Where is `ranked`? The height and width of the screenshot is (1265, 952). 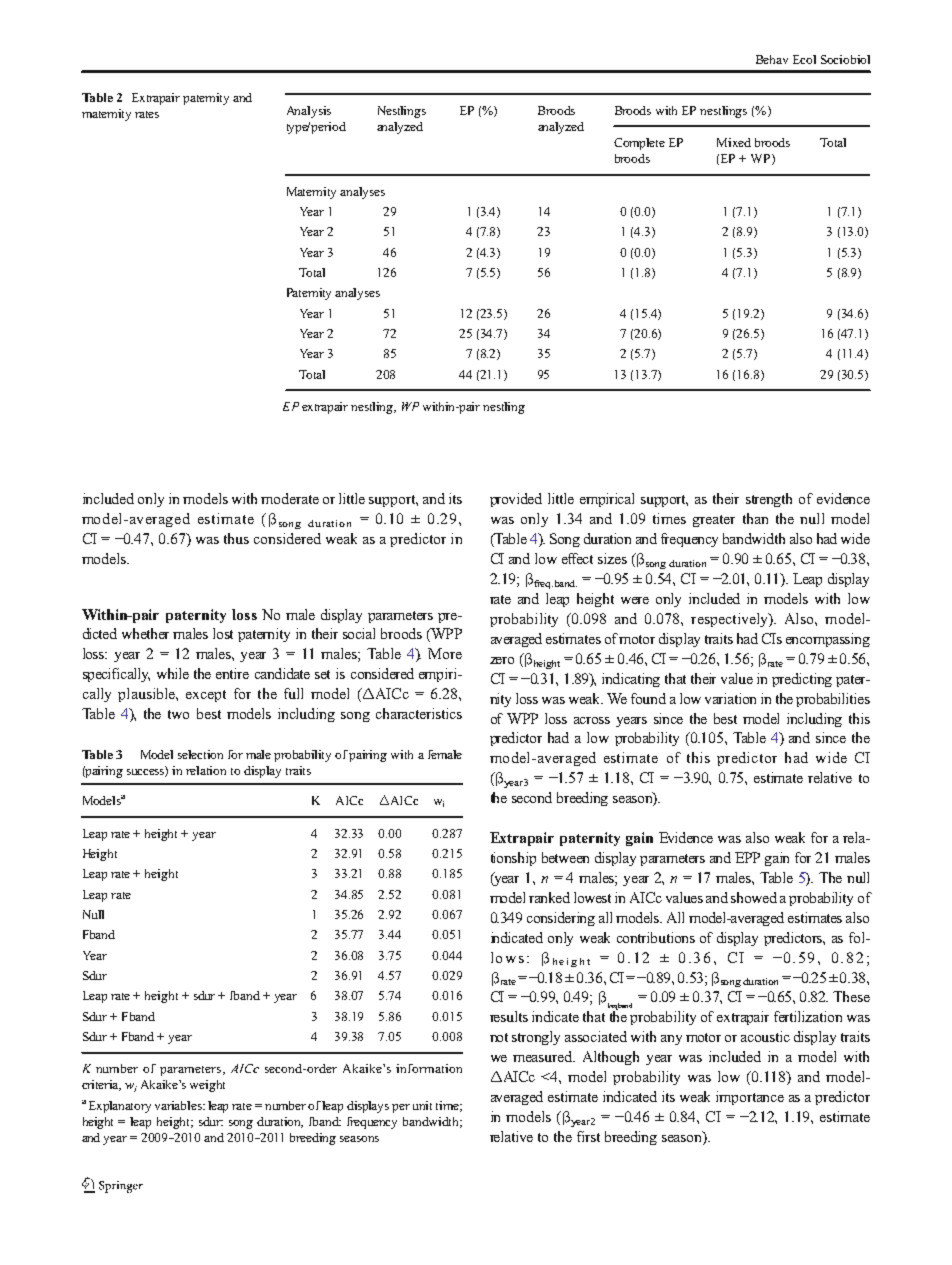
ranked is located at coordinates (549, 897).
